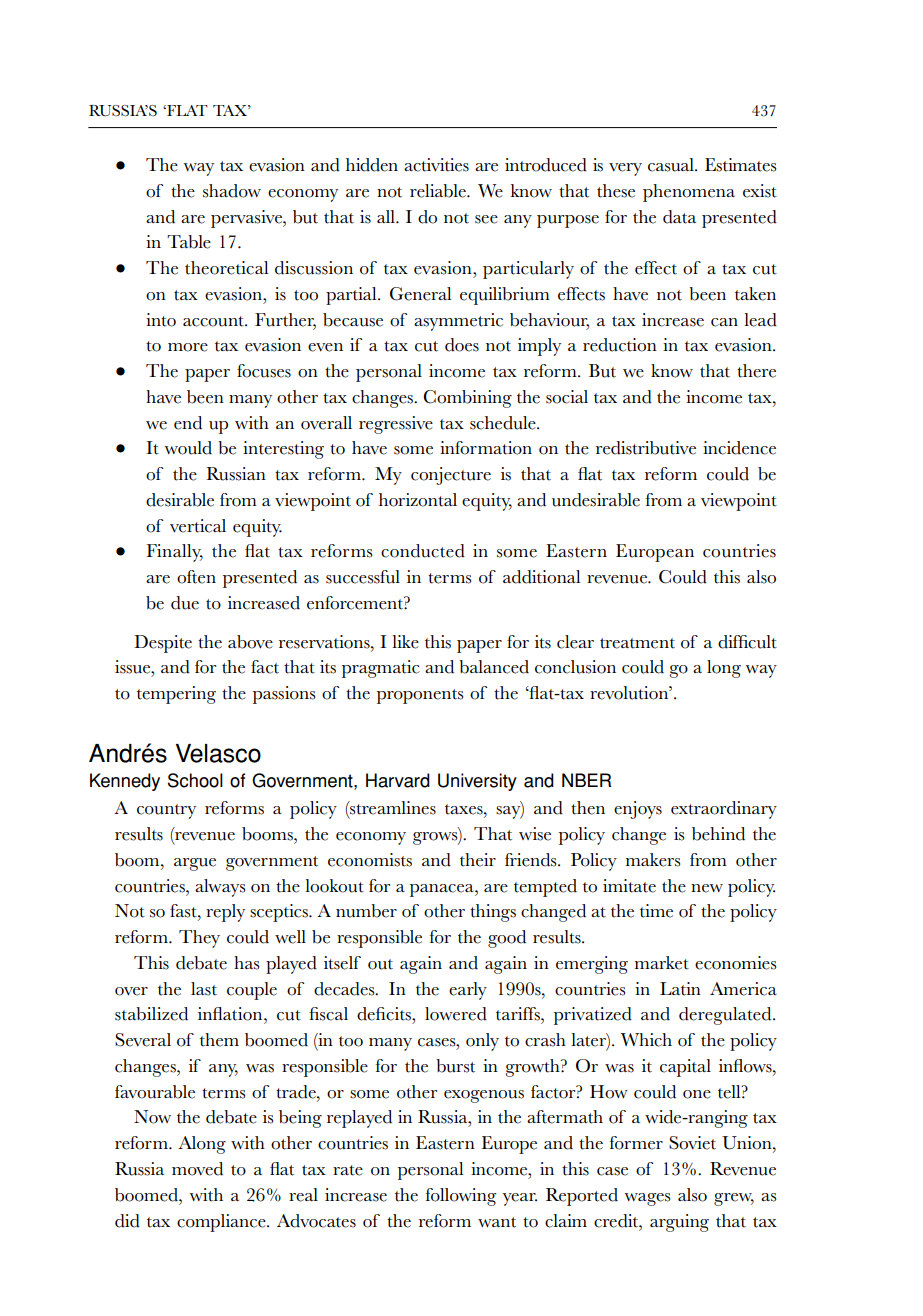 The width and height of the document is (923, 1316). What do you see at coordinates (439, 191) in the document?
I see `reliable` at bounding box center [439, 191].
